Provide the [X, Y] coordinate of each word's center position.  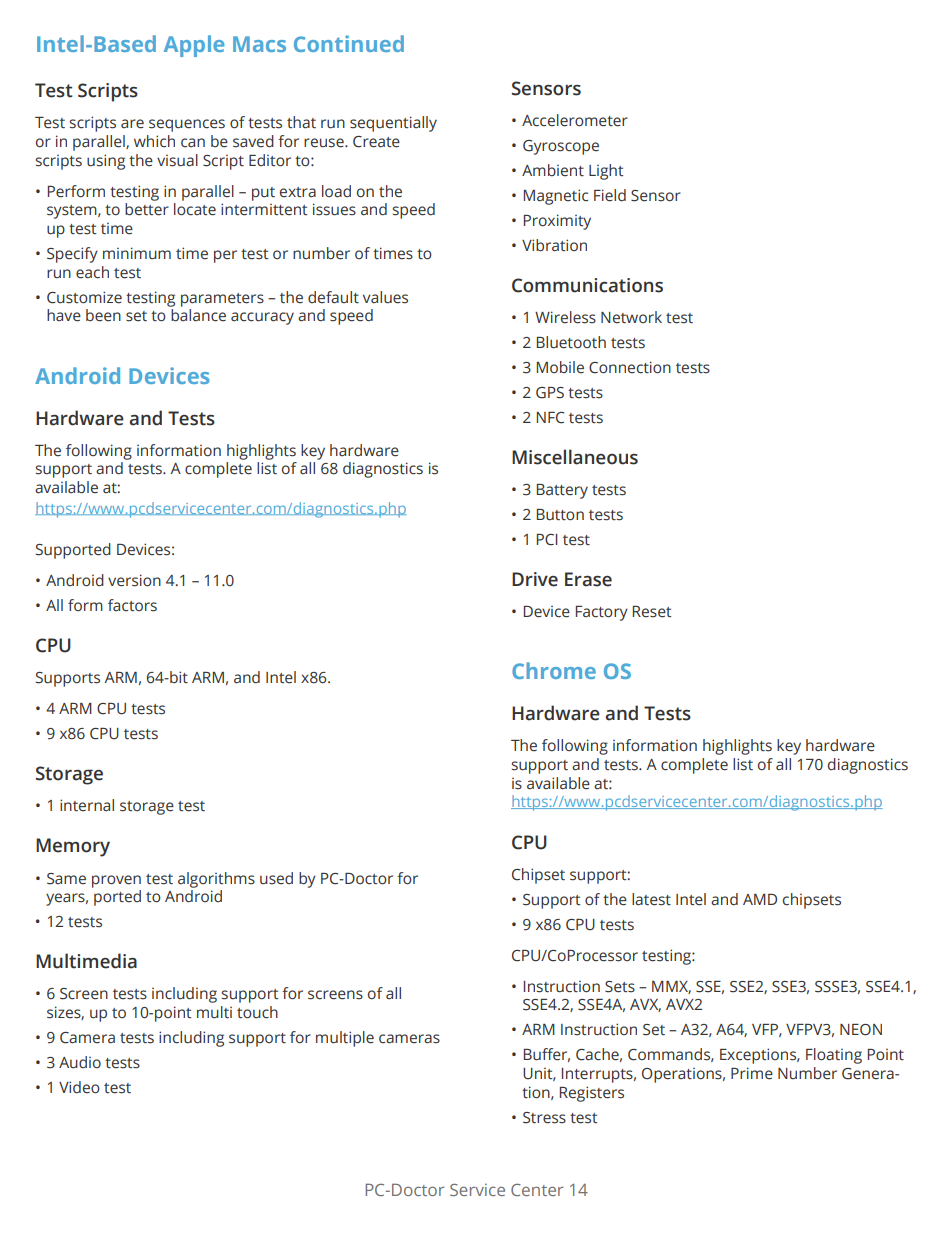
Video [79, 1087]
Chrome [554, 670]
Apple [194, 46]
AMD [760, 899]
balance [198, 315]
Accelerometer [575, 120]
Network [631, 317]
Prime [752, 1073]
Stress [544, 1118]
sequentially [393, 124]
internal [87, 805]
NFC [550, 418]
